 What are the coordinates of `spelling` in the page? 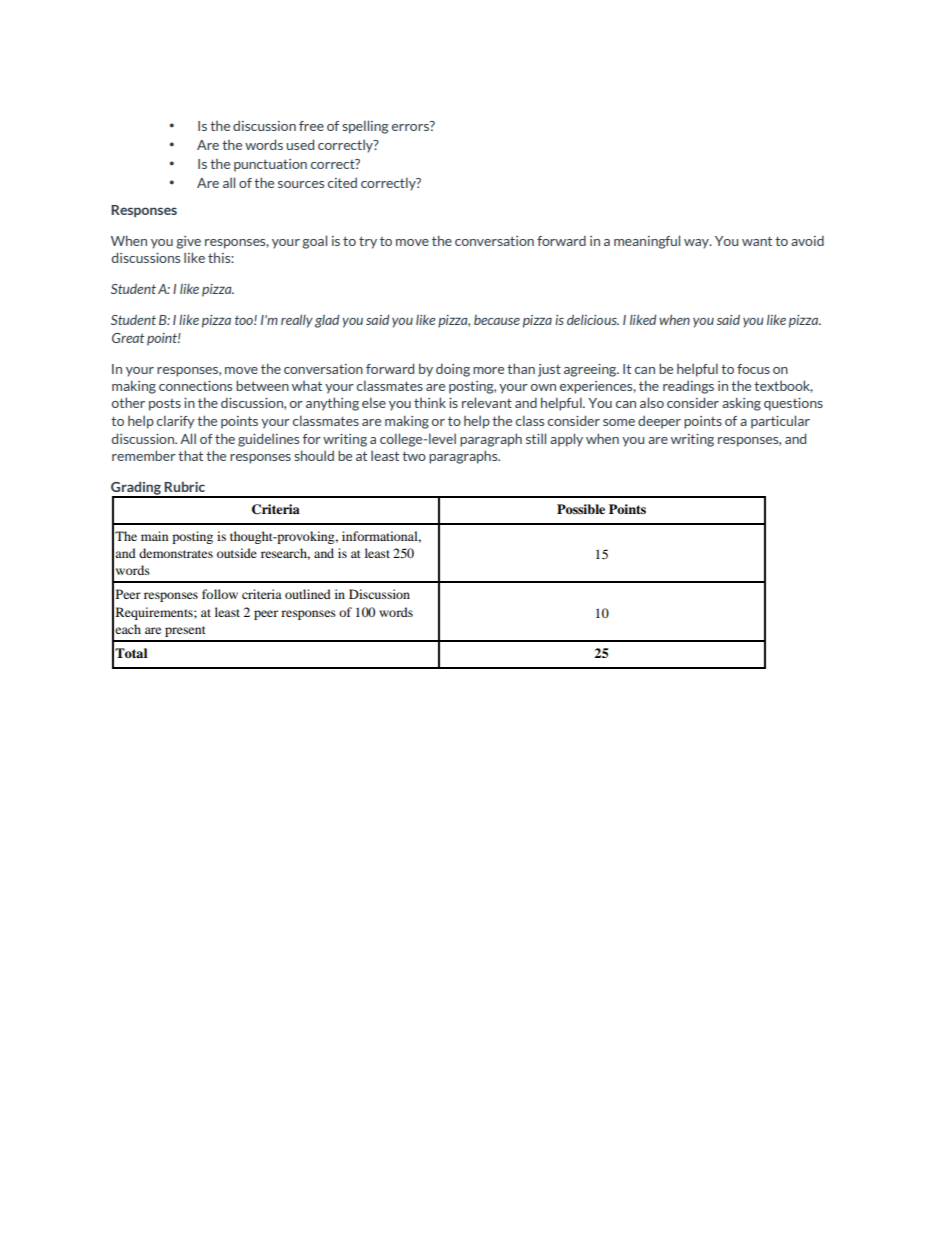 It's located at (365, 127).
